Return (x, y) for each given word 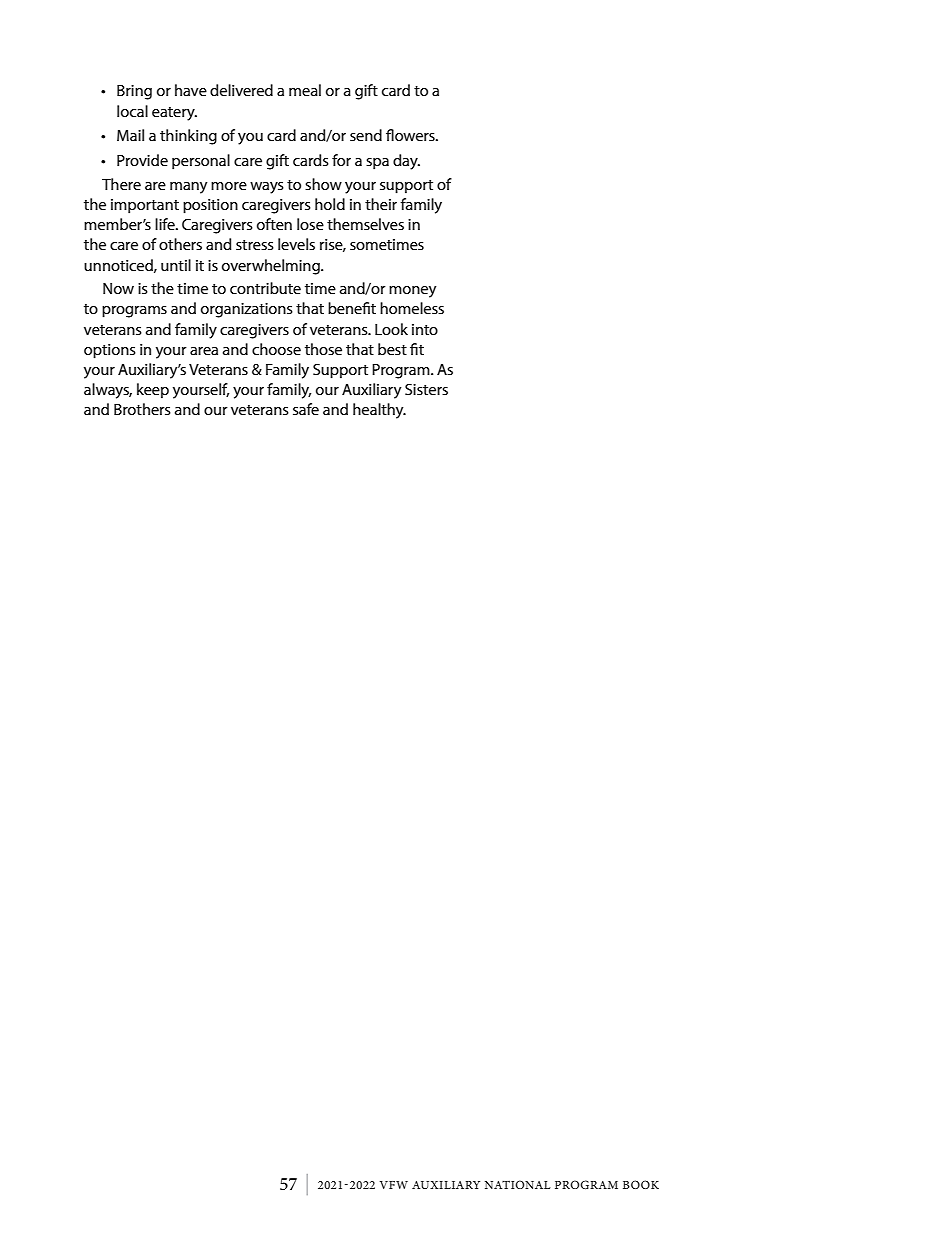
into (425, 329)
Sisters (426, 389)
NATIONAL (518, 1184)
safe (306, 409)
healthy (379, 411)
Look (391, 329)
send (366, 135)
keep (153, 391)
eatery (174, 114)
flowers (411, 135)
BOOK (641, 1184)
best (392, 349)
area (204, 351)
